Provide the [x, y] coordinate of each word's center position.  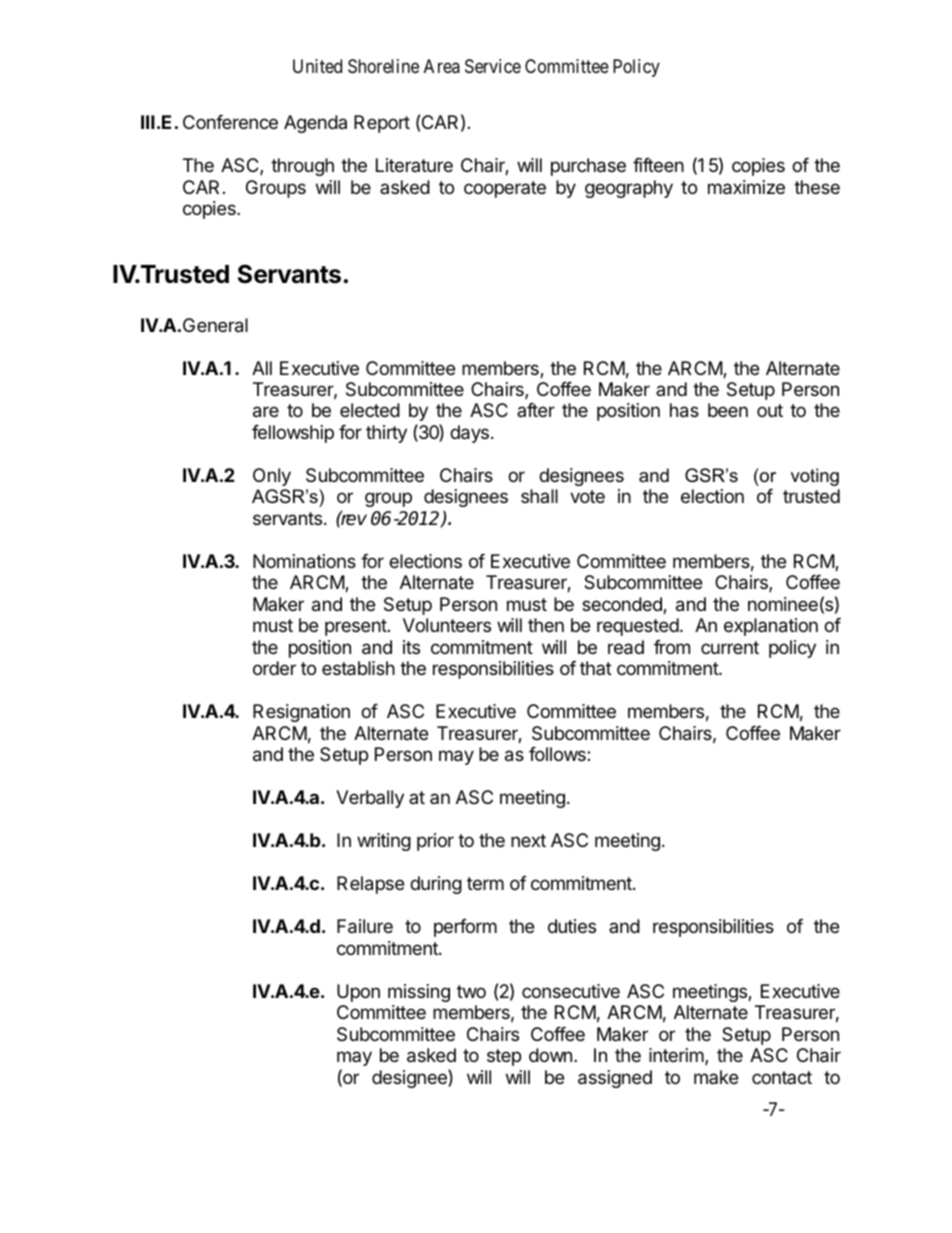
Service [493, 66]
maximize [746, 187]
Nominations [304, 561]
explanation [771, 627]
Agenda [315, 124]
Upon [358, 993]
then [546, 625]
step [504, 1057]
